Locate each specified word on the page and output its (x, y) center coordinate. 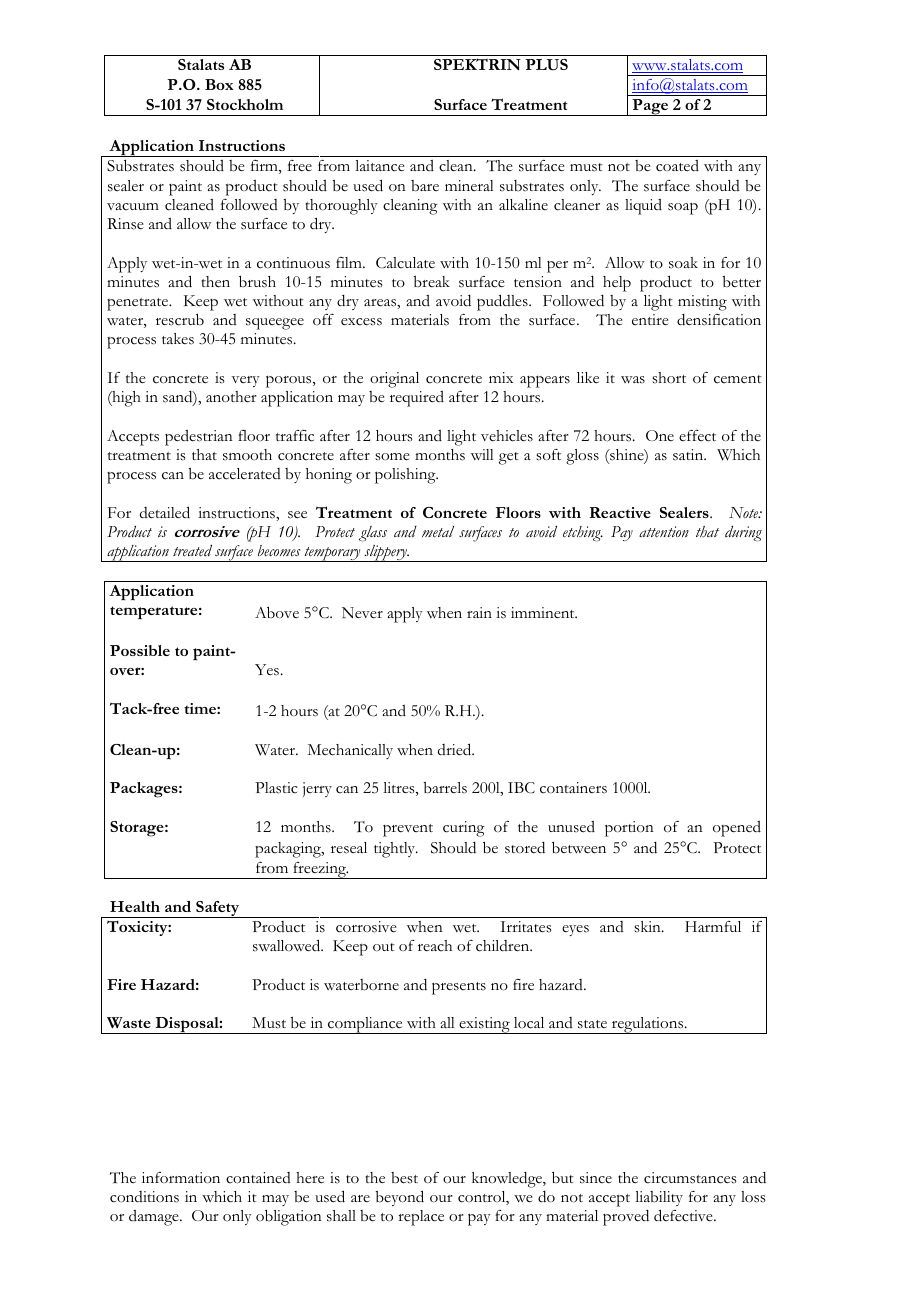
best (404, 1178)
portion (629, 829)
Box (219, 84)
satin (689, 455)
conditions (144, 1197)
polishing (406, 476)
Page (650, 107)
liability (659, 1198)
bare (425, 186)
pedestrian (199, 438)
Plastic (276, 788)
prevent (408, 830)
